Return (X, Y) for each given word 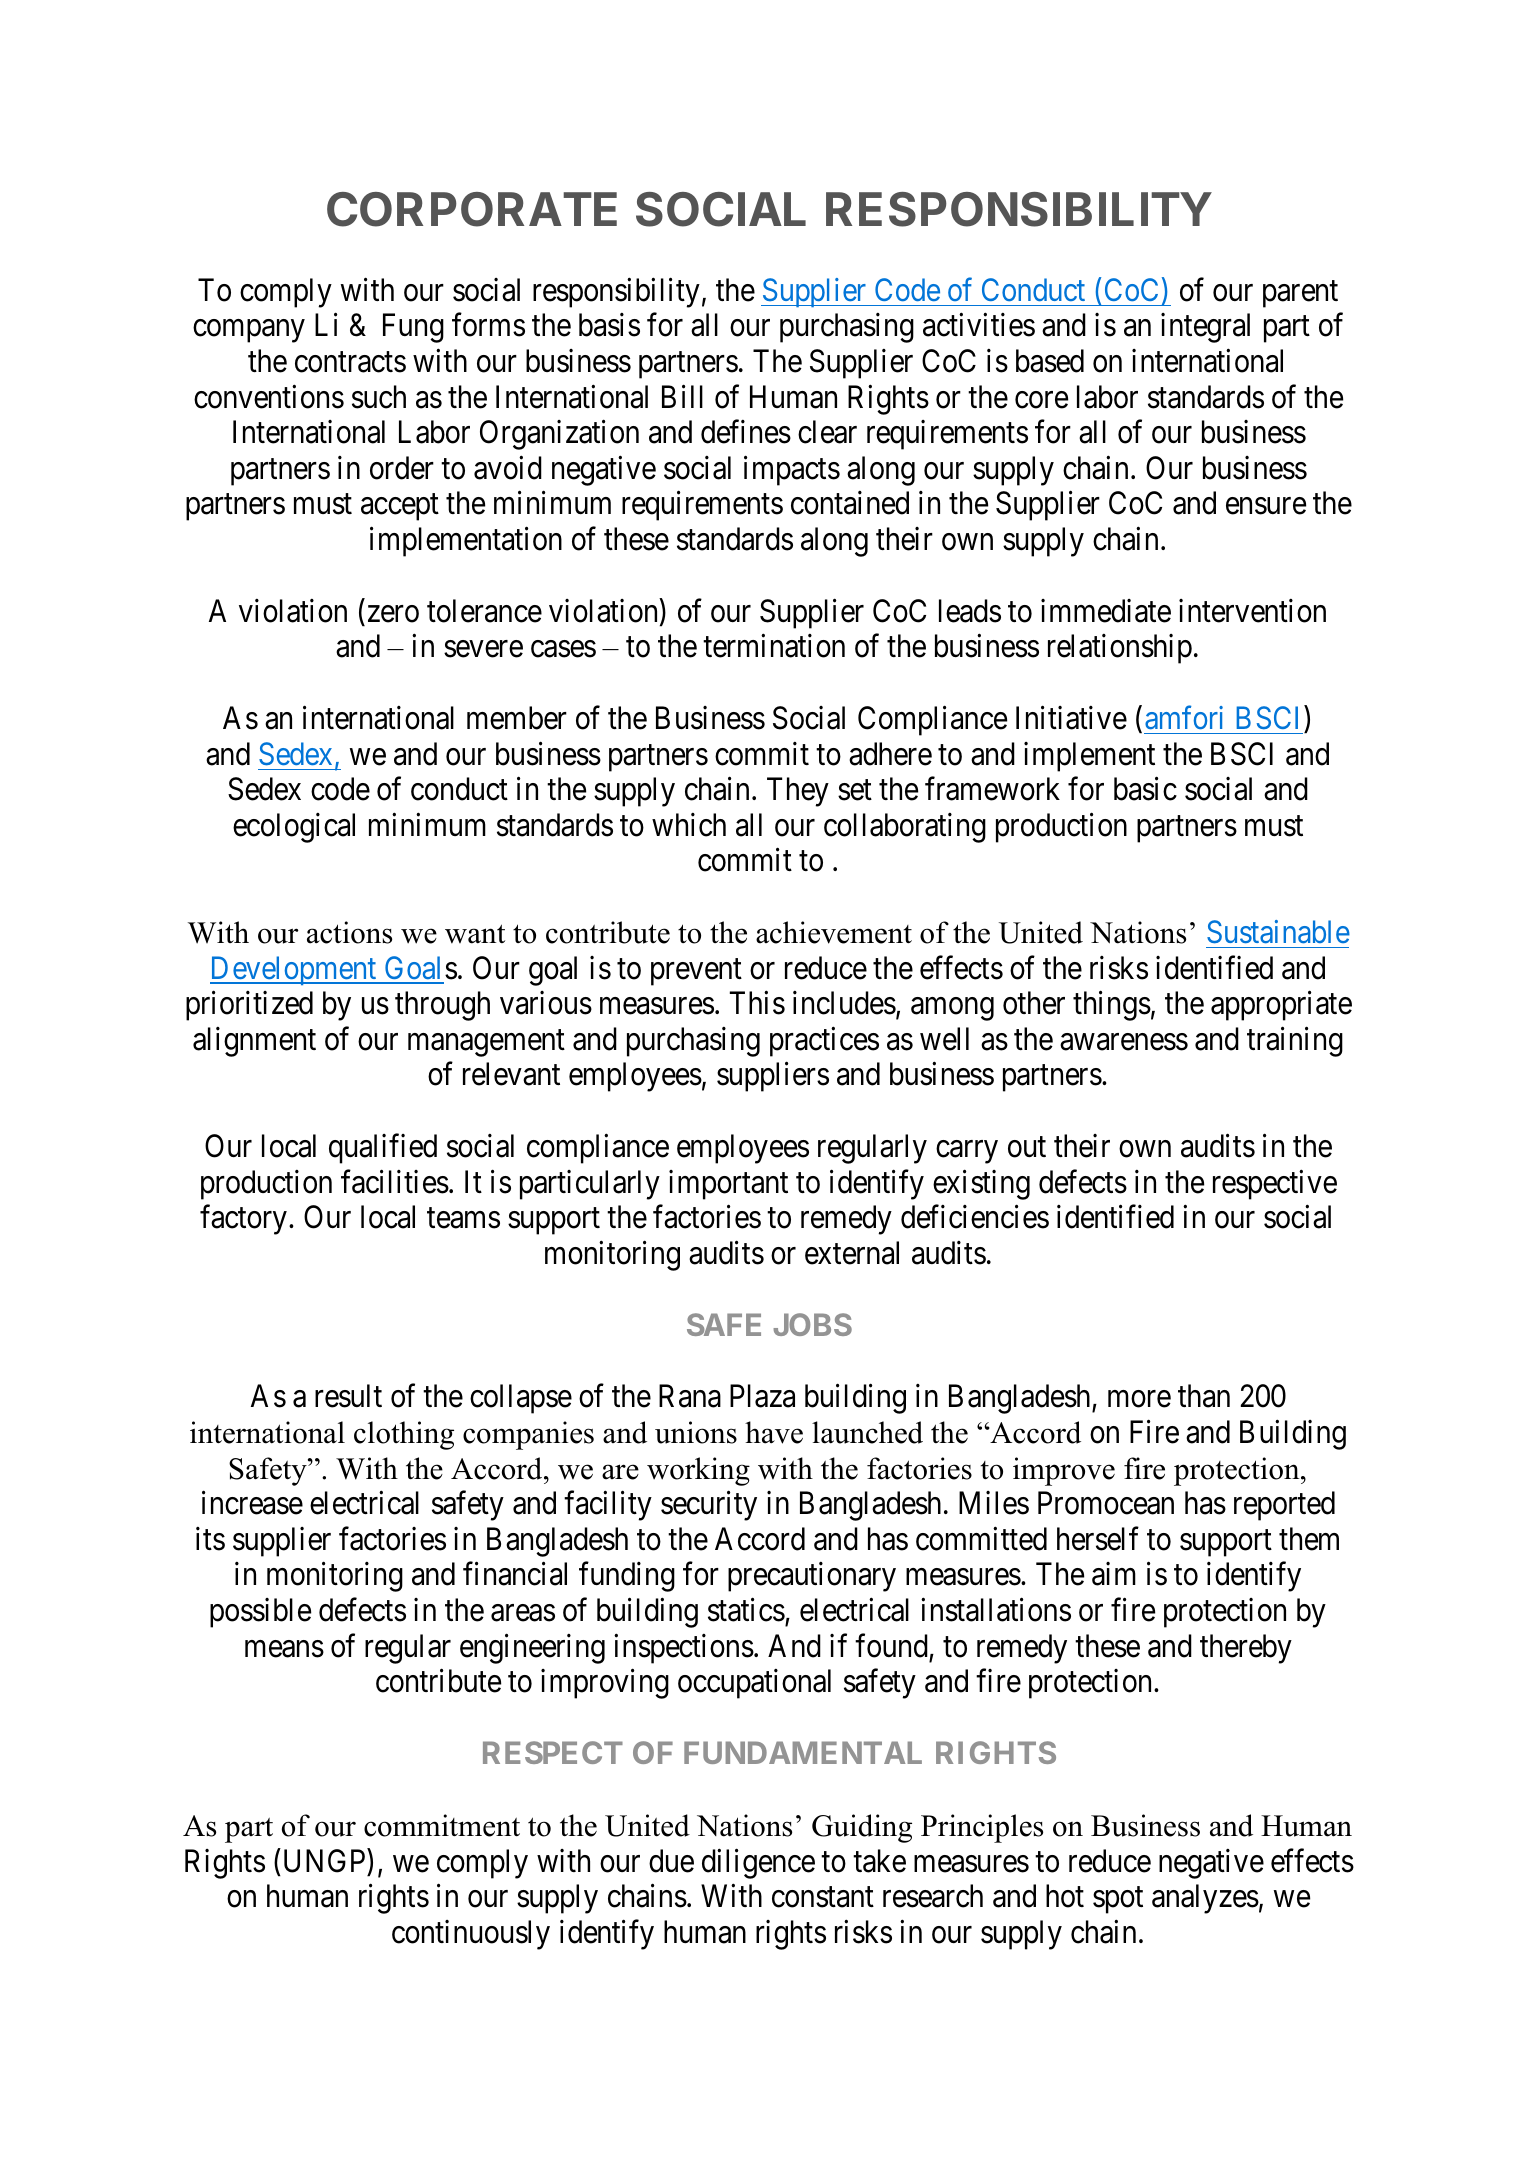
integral (1205, 328)
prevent (696, 972)
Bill (682, 396)
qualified (383, 1149)
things (1112, 1006)
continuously (471, 1935)
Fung (413, 328)
